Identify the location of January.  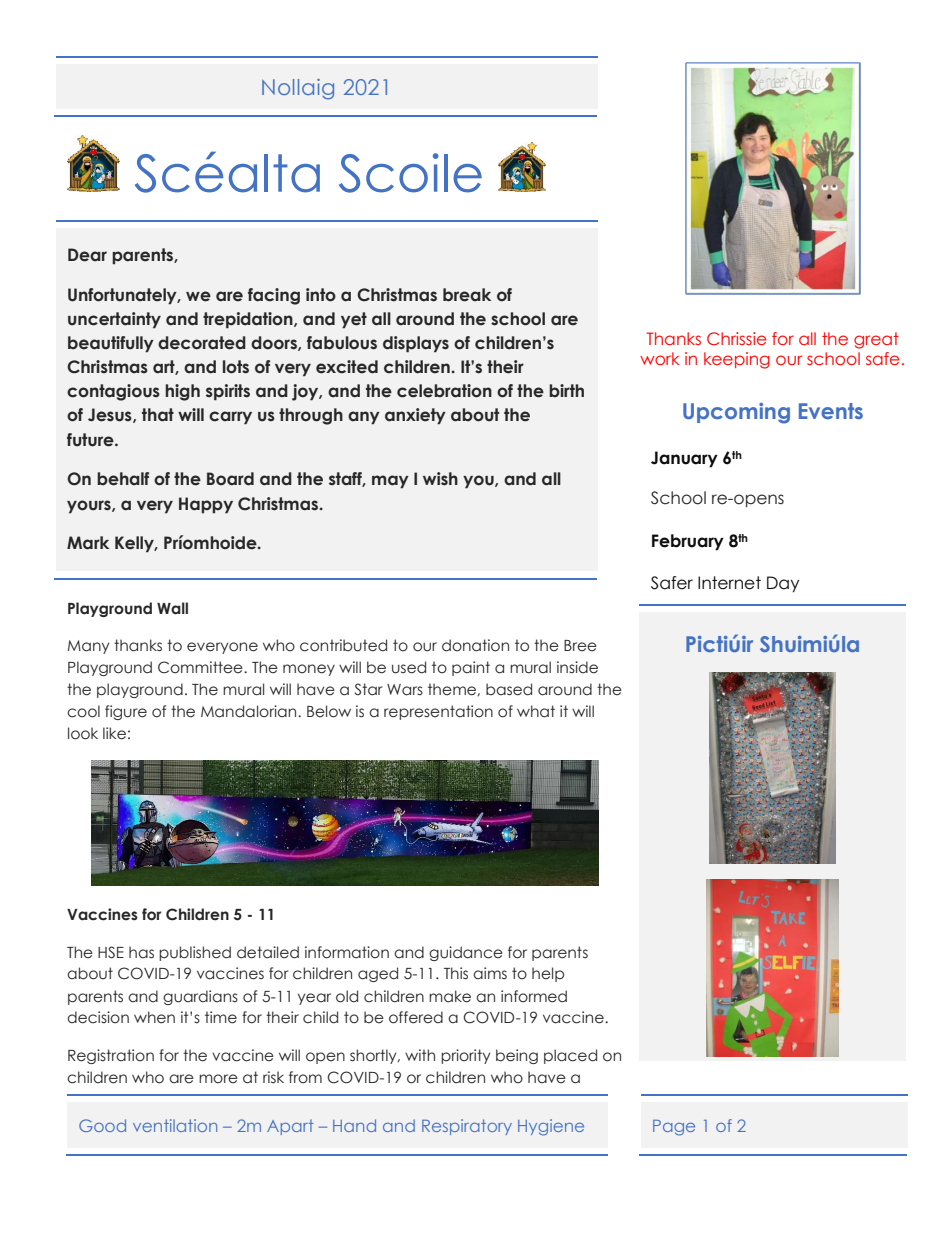
(684, 459).
